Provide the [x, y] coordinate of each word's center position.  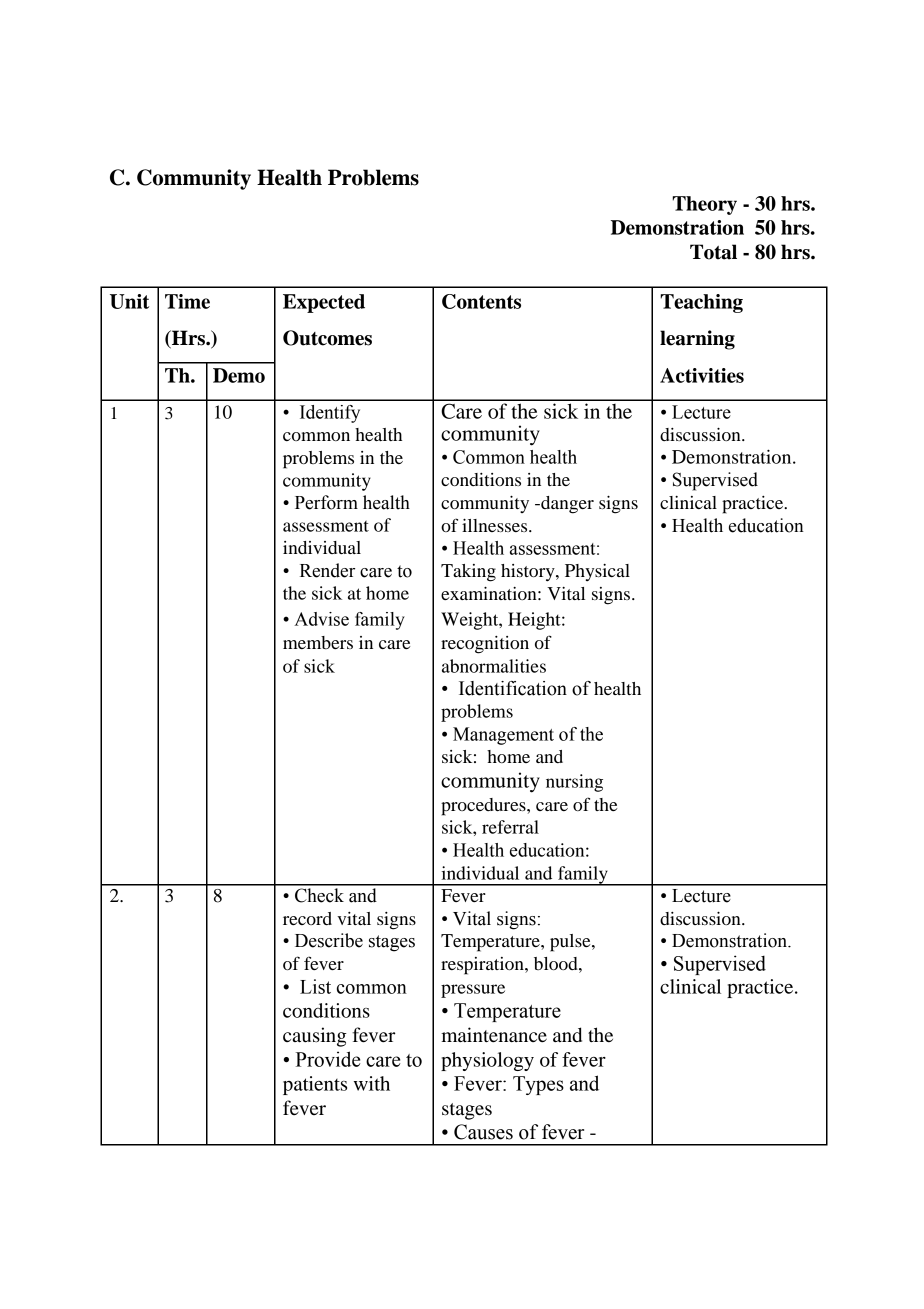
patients [315, 1085]
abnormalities [494, 666]
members [318, 643]
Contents [481, 301]
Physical [597, 572]
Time [187, 301]
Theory [704, 205]
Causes [483, 1132]
